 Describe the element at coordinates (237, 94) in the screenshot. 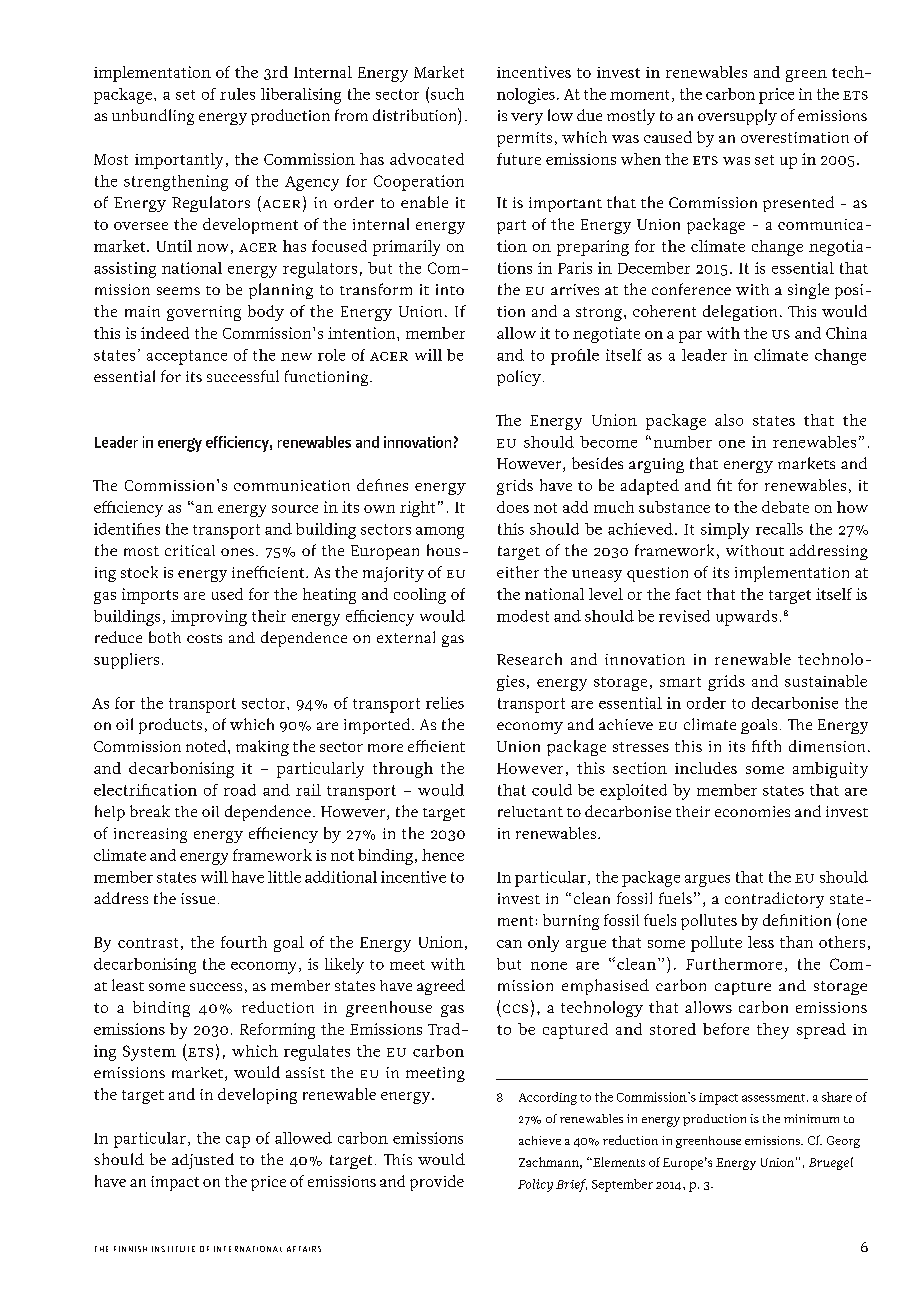

I see `rules` at that location.
